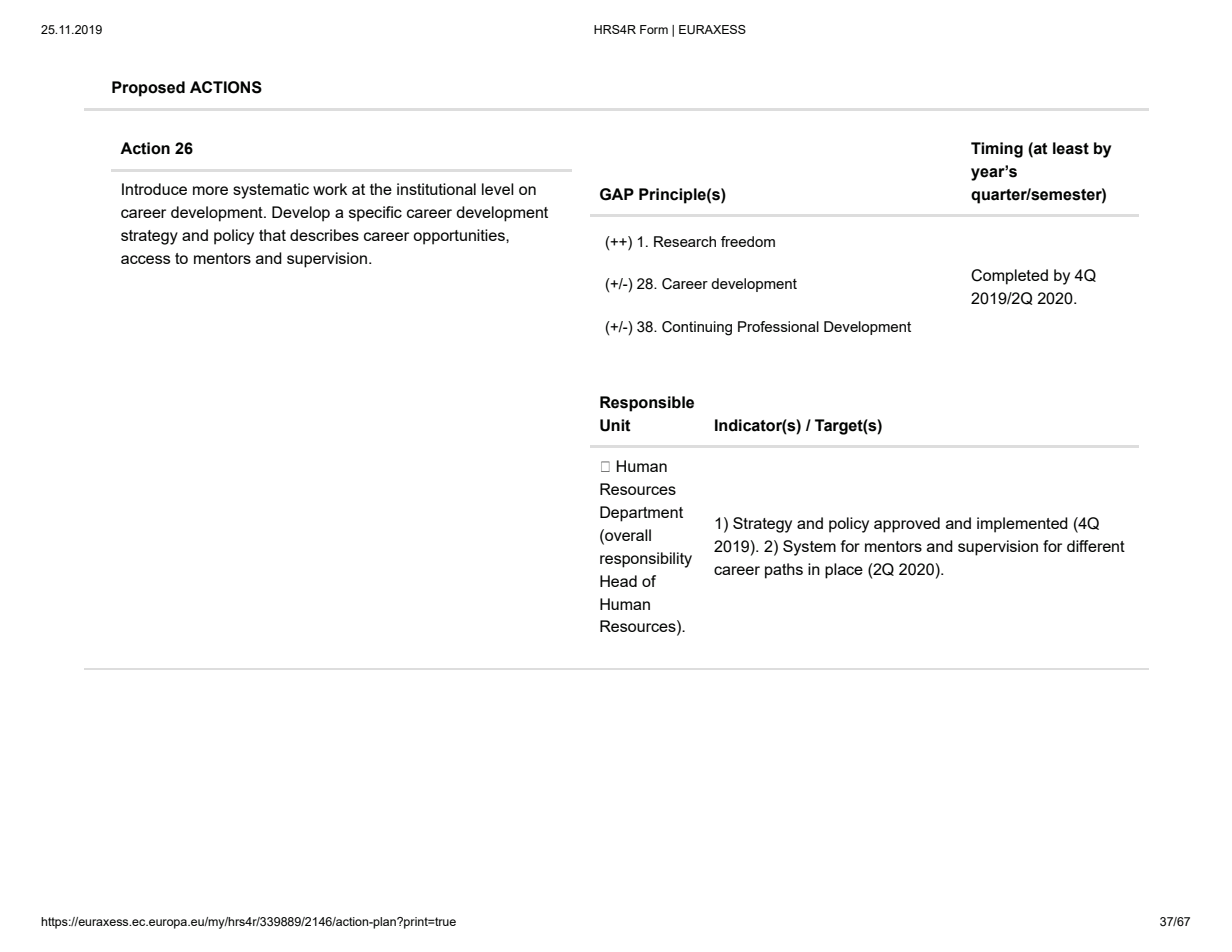 The height and width of the page is (952, 1232). I want to click on Form, so click(654, 29).
